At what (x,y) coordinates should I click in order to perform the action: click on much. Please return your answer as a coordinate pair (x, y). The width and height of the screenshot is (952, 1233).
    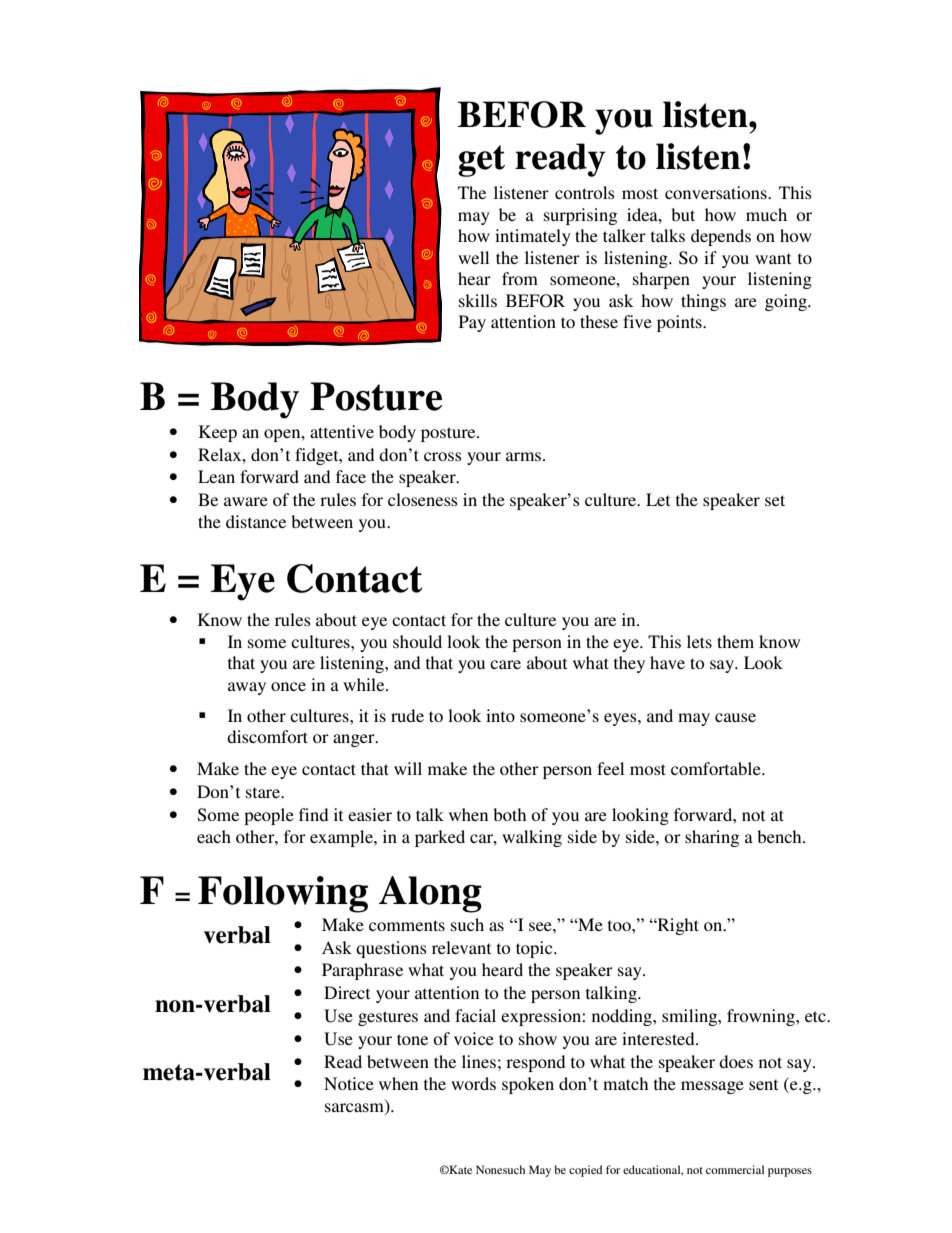
    Looking at the image, I should click on (766, 214).
